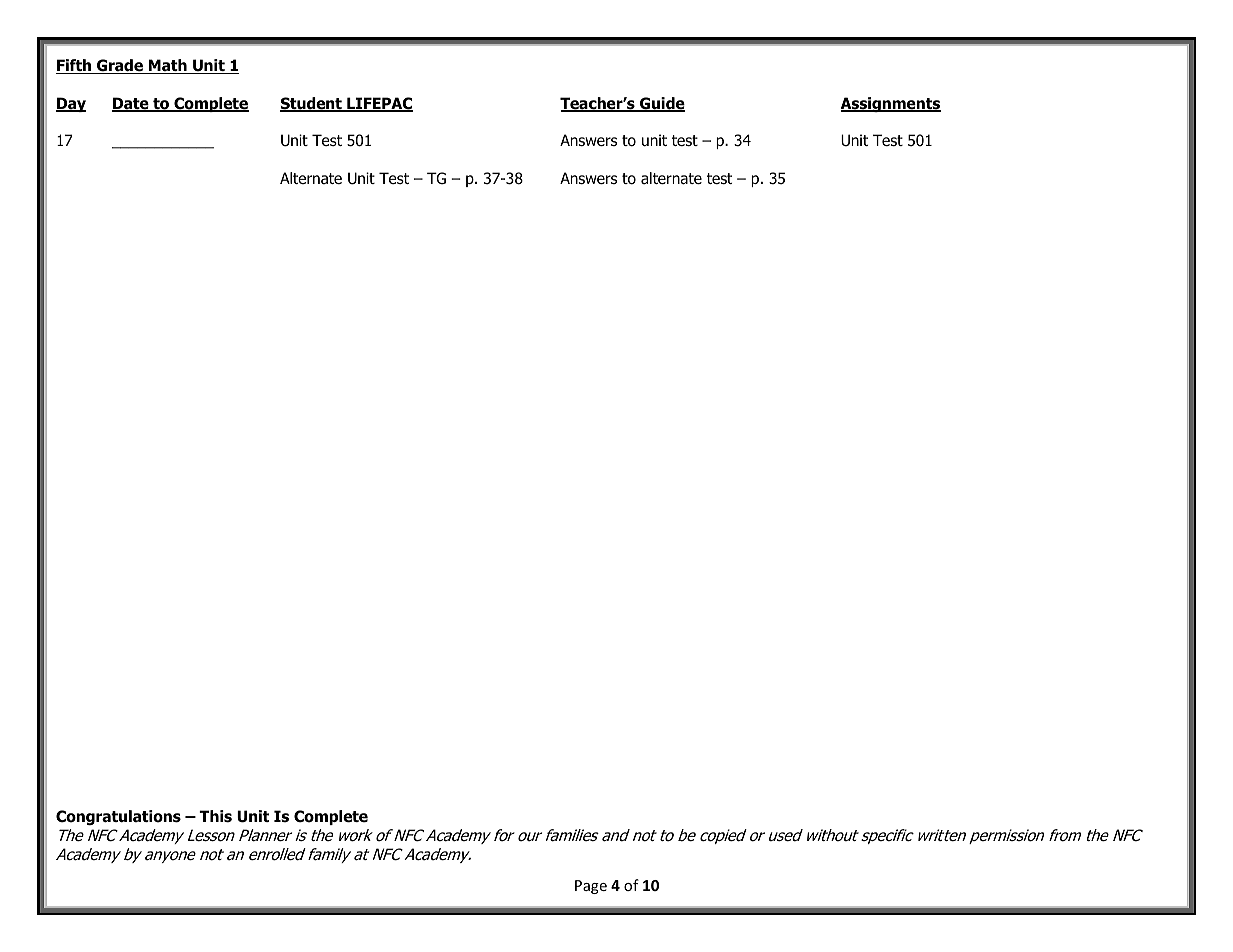 Image resolution: width=1233 pixels, height=952 pixels. Describe the element at coordinates (215, 816) in the document. I see `This` at that location.
